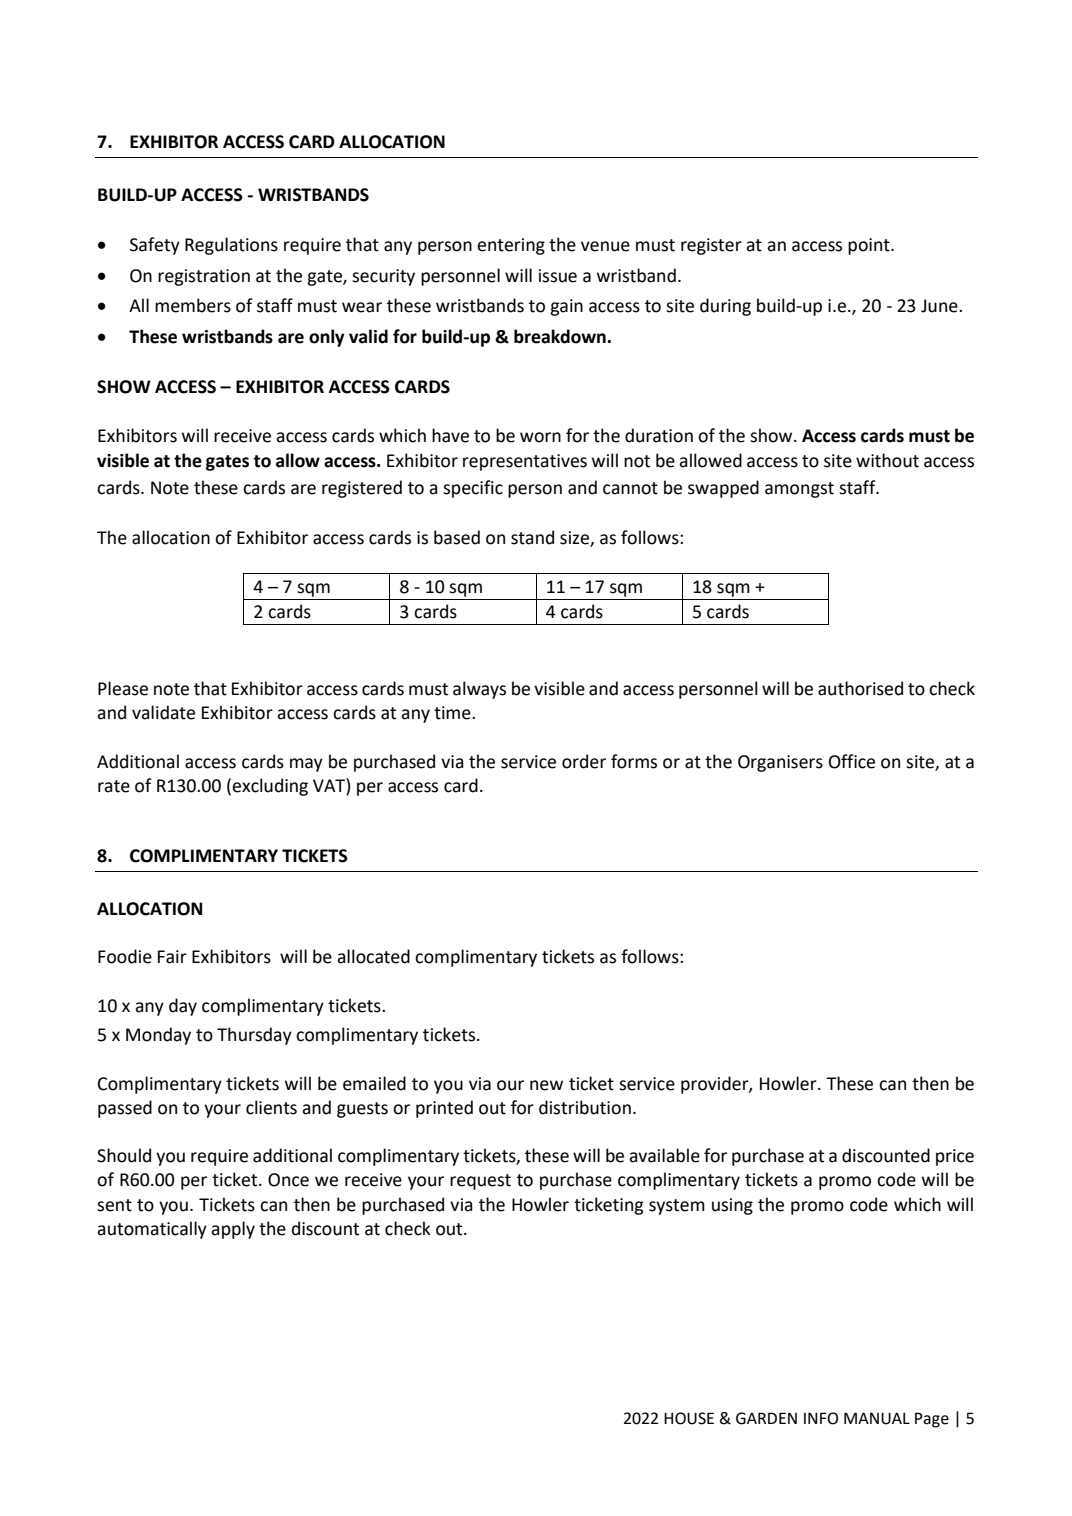  What do you see at coordinates (558, 276) in the screenshot?
I see `issue` at bounding box center [558, 276].
